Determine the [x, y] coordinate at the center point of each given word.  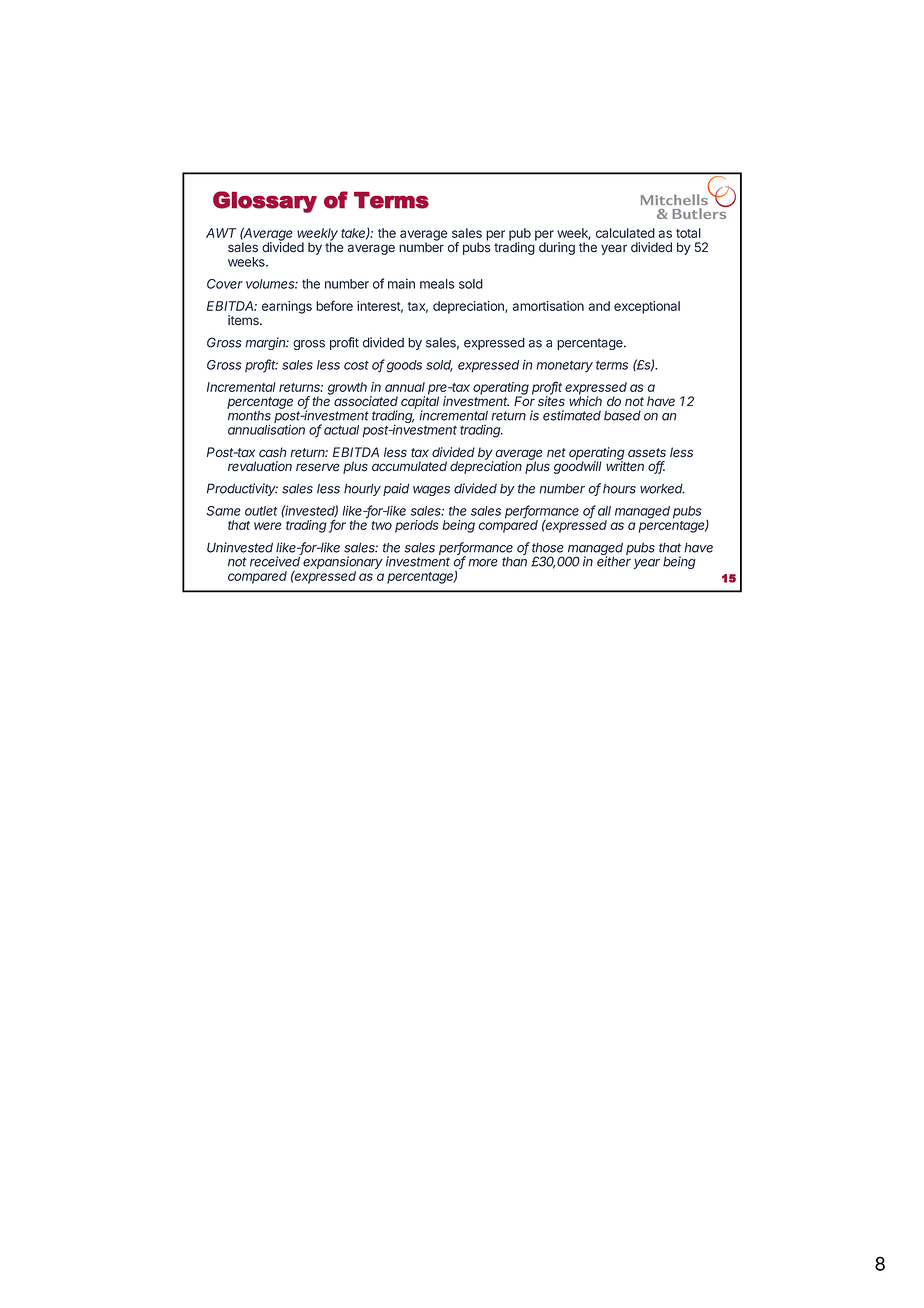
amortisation [548, 306]
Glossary [265, 202]
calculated [625, 233]
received [275, 561]
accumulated [409, 466]
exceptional [647, 307]
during [557, 248]
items [244, 320]
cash [272, 452]
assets [647, 453]
